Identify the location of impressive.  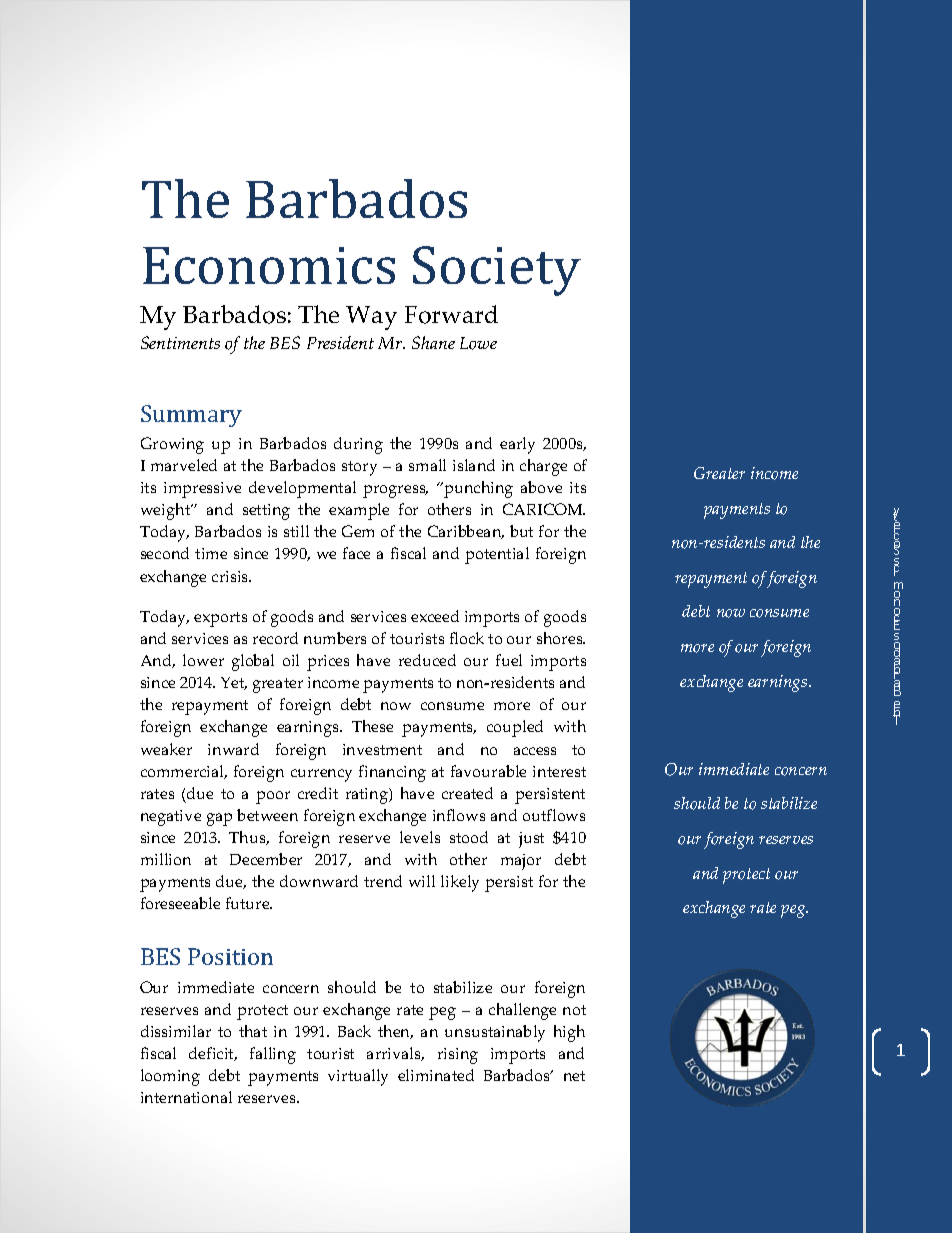
(202, 490).
